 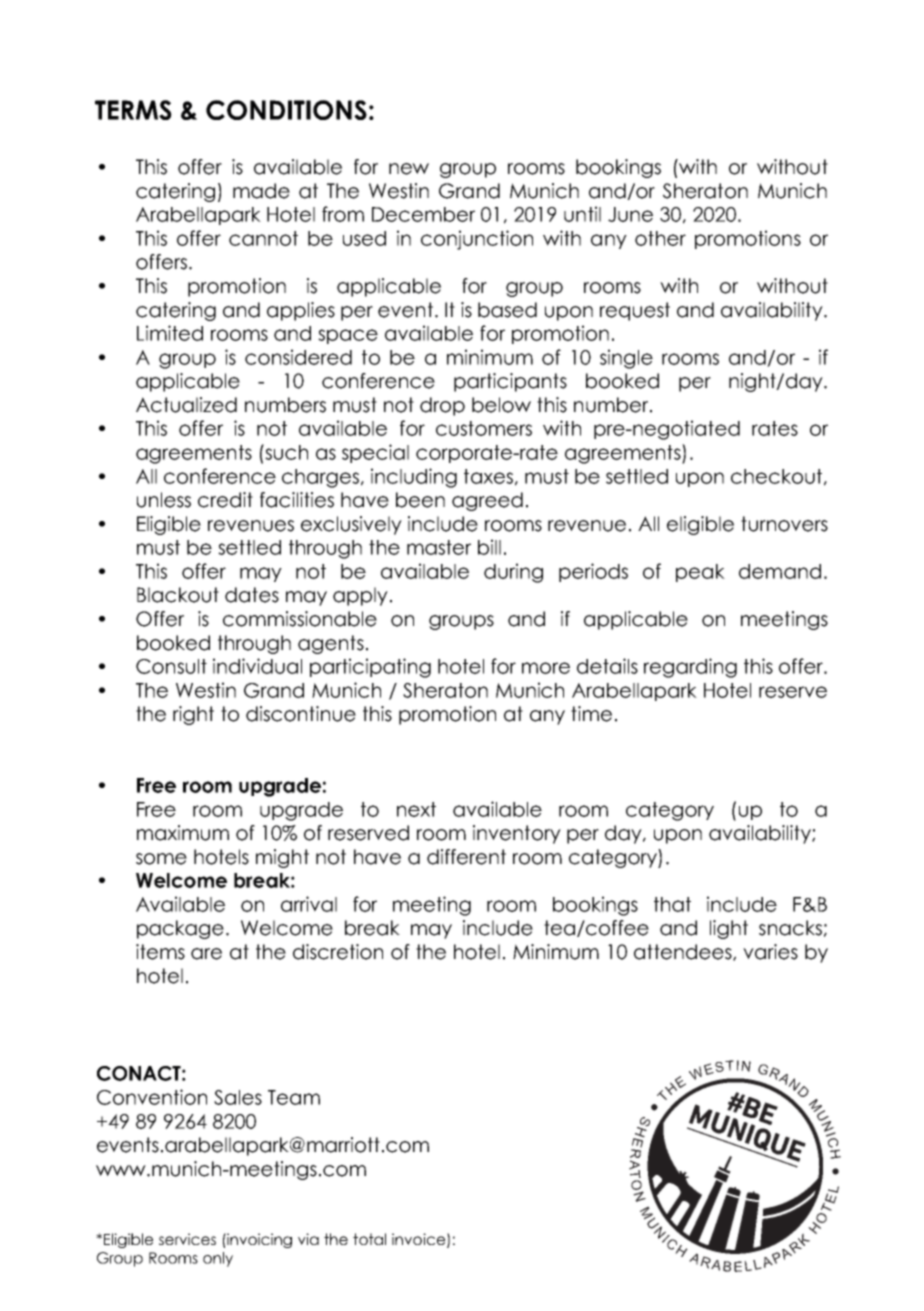 What do you see at coordinates (187, 1239) in the document?
I see `services` at bounding box center [187, 1239].
